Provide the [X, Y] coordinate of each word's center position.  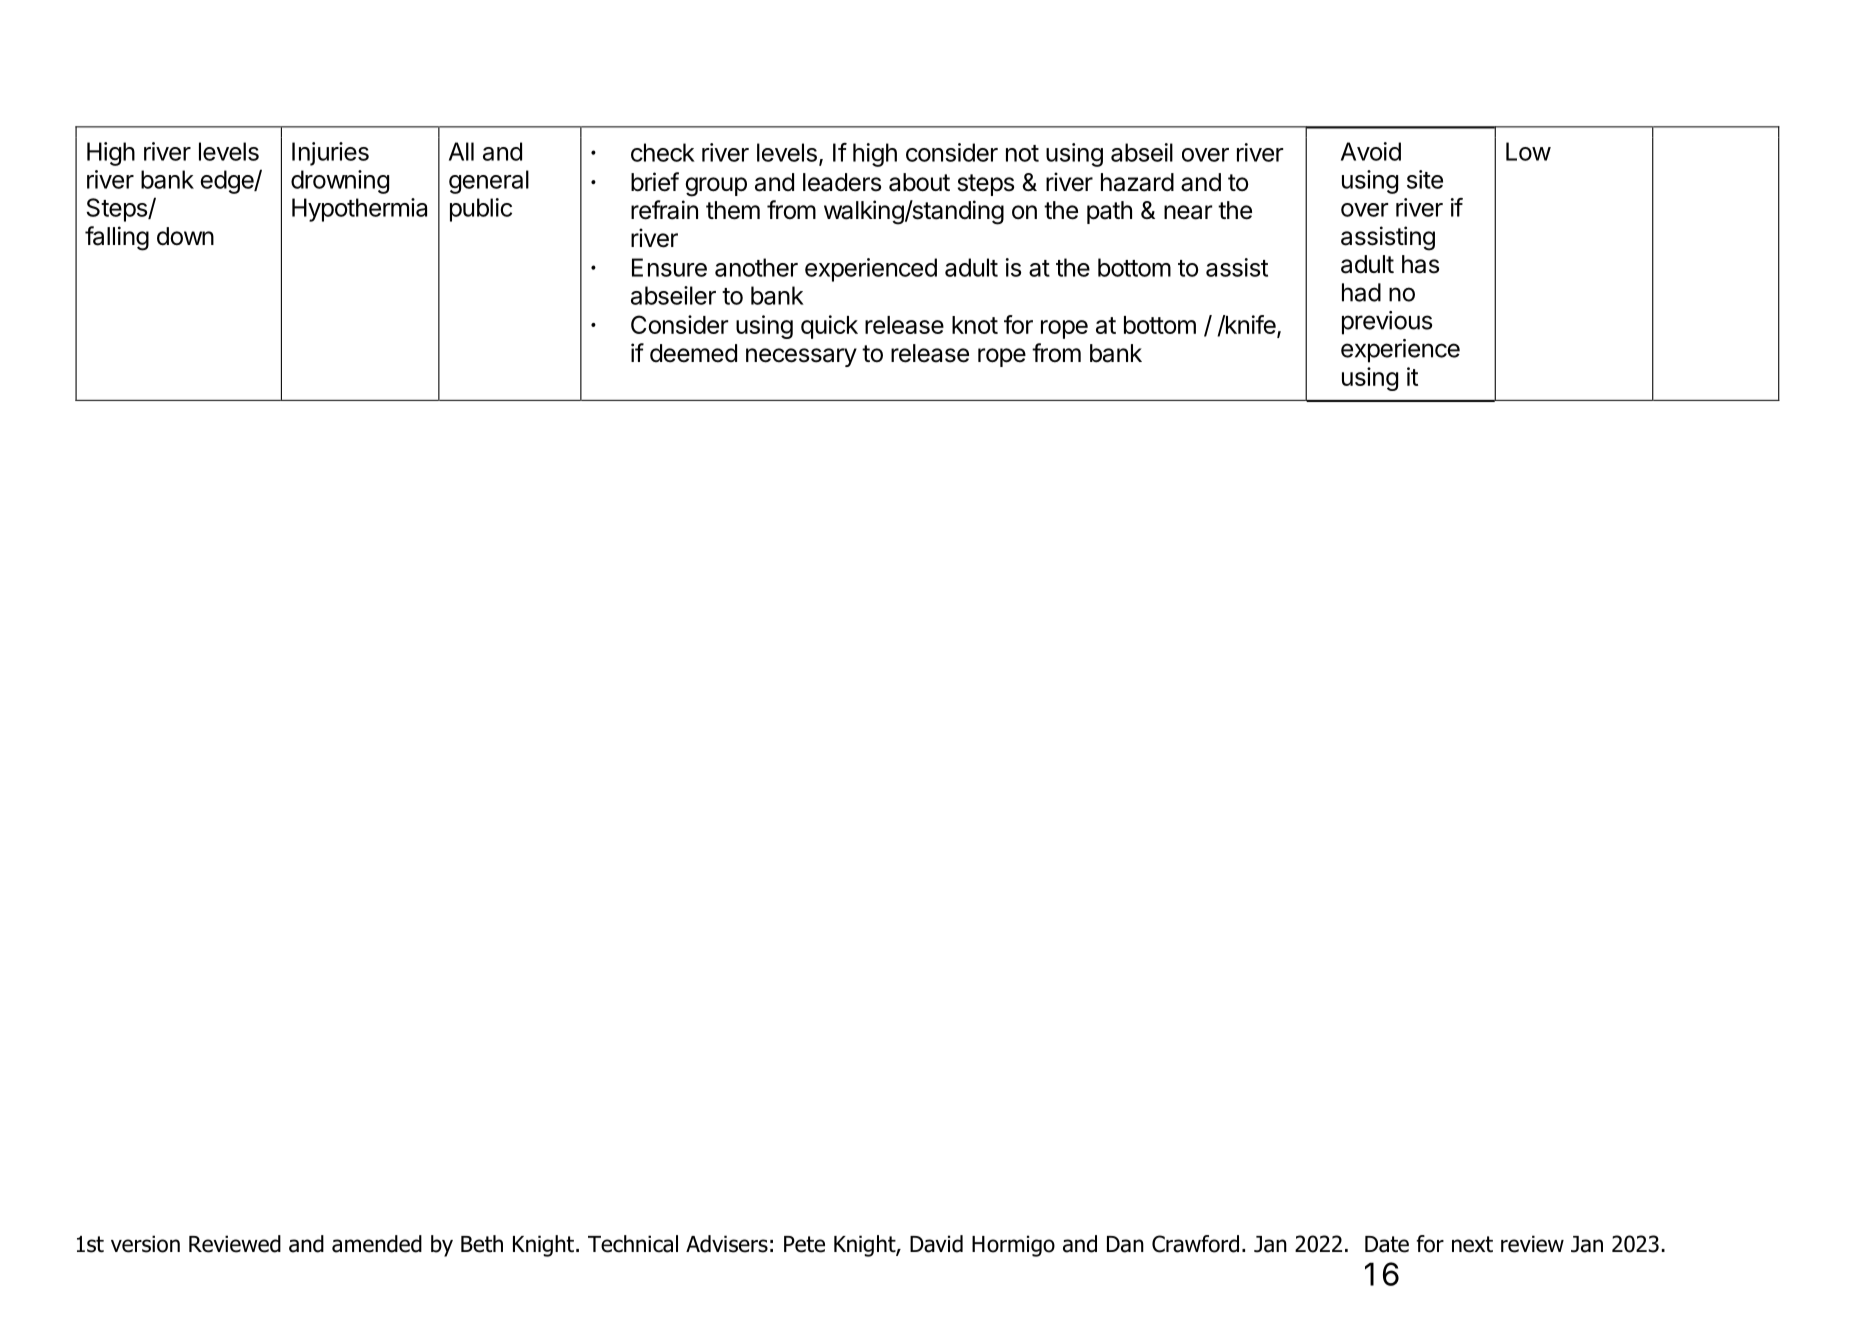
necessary [801, 357]
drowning [340, 182]
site [1425, 179]
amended [377, 1244]
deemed [693, 353]
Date [1387, 1244]
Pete [804, 1244]
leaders [842, 182]
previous [1387, 323]
